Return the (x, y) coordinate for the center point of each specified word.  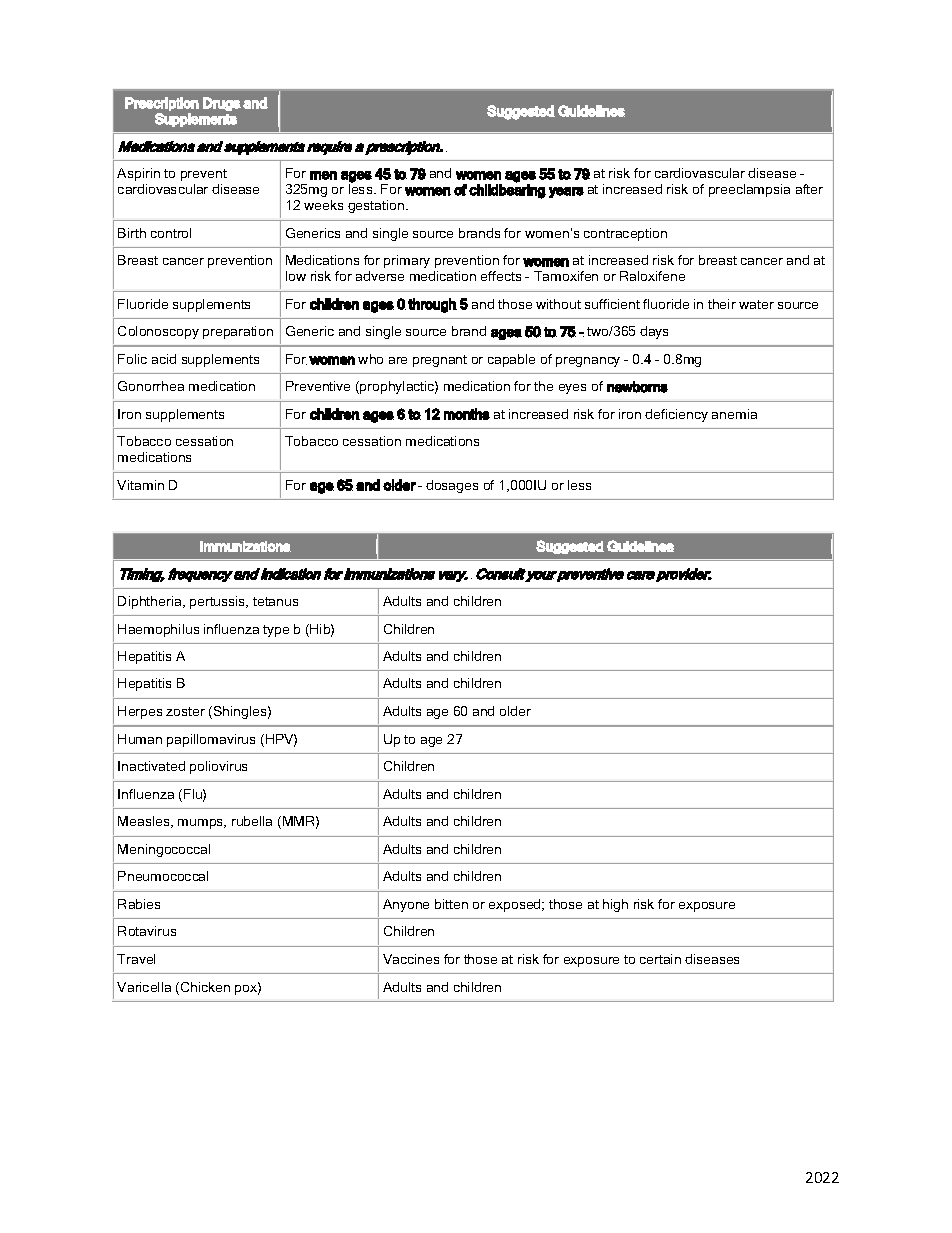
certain (660, 959)
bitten (451, 904)
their (722, 304)
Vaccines (411, 959)
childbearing (507, 190)
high (615, 905)
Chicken (205, 987)
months (467, 414)
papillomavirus (211, 740)
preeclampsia (749, 190)
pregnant (440, 361)
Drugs (222, 104)
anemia (734, 414)
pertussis (219, 602)
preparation (238, 332)
